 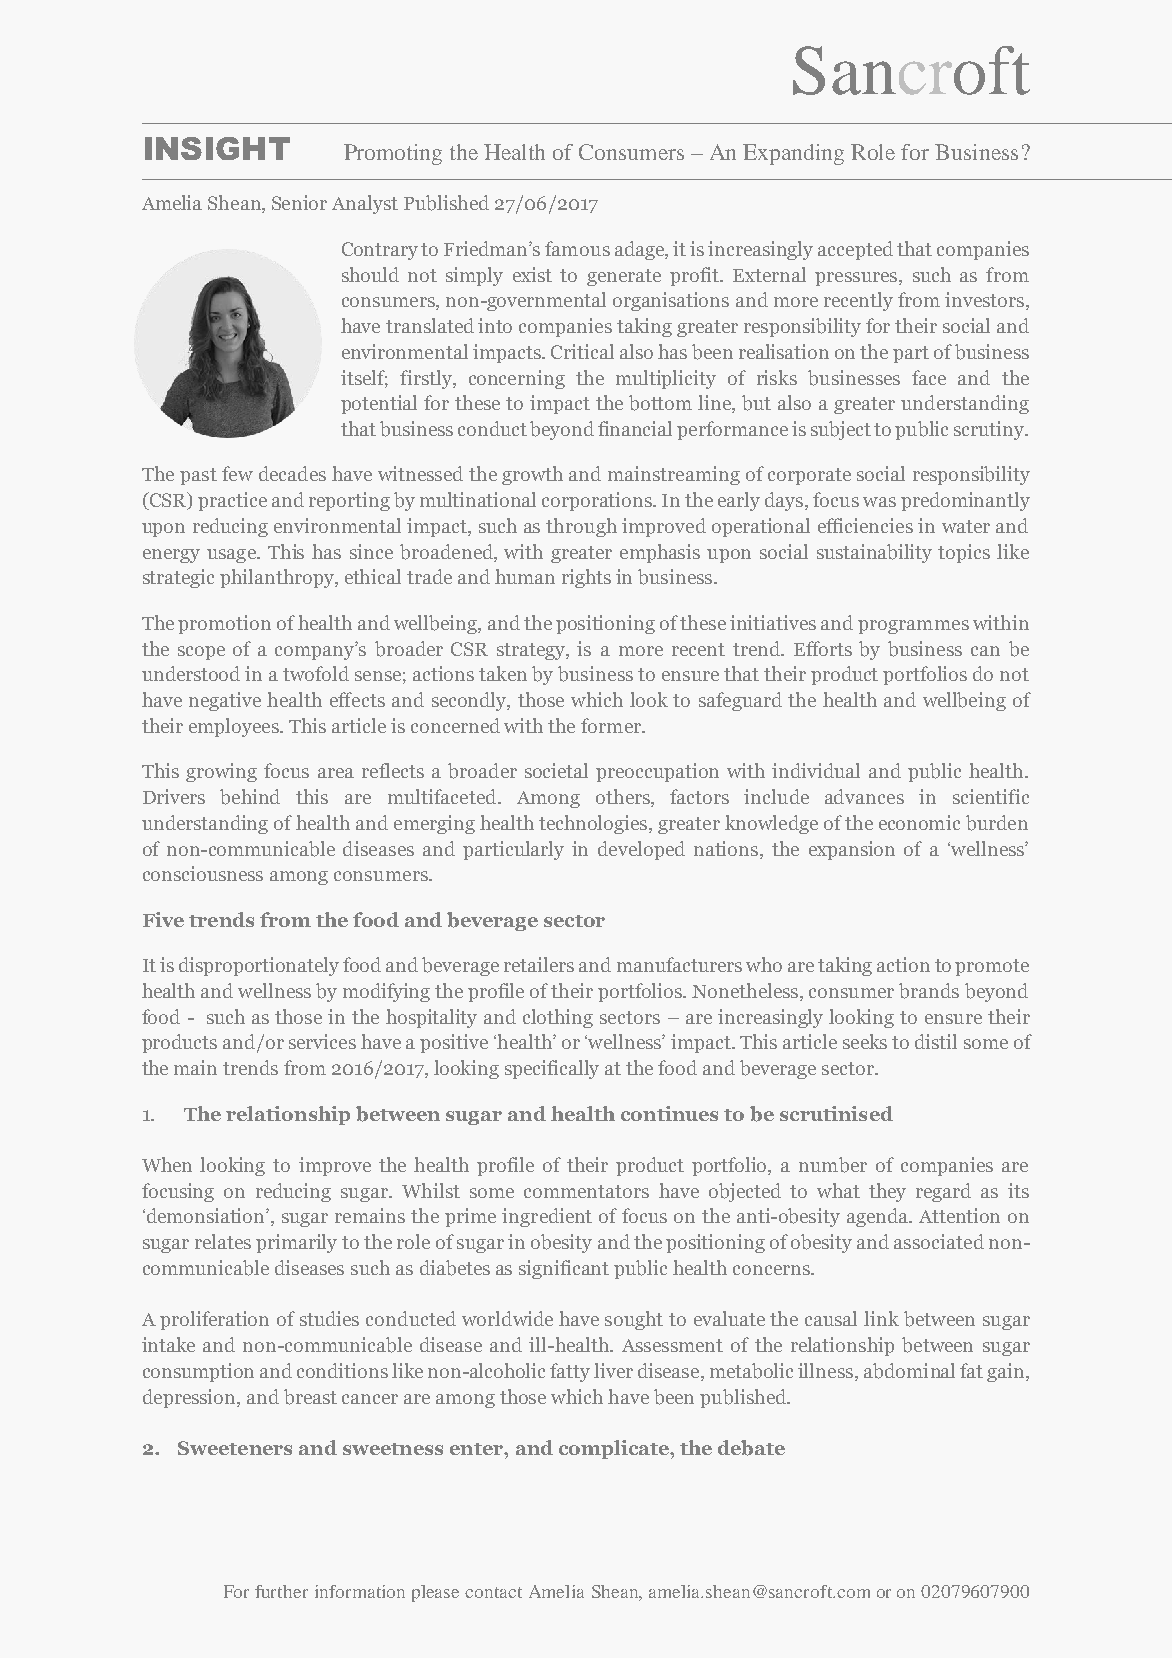 What do you see at coordinates (586, 578) in the document?
I see `rights` at bounding box center [586, 578].
